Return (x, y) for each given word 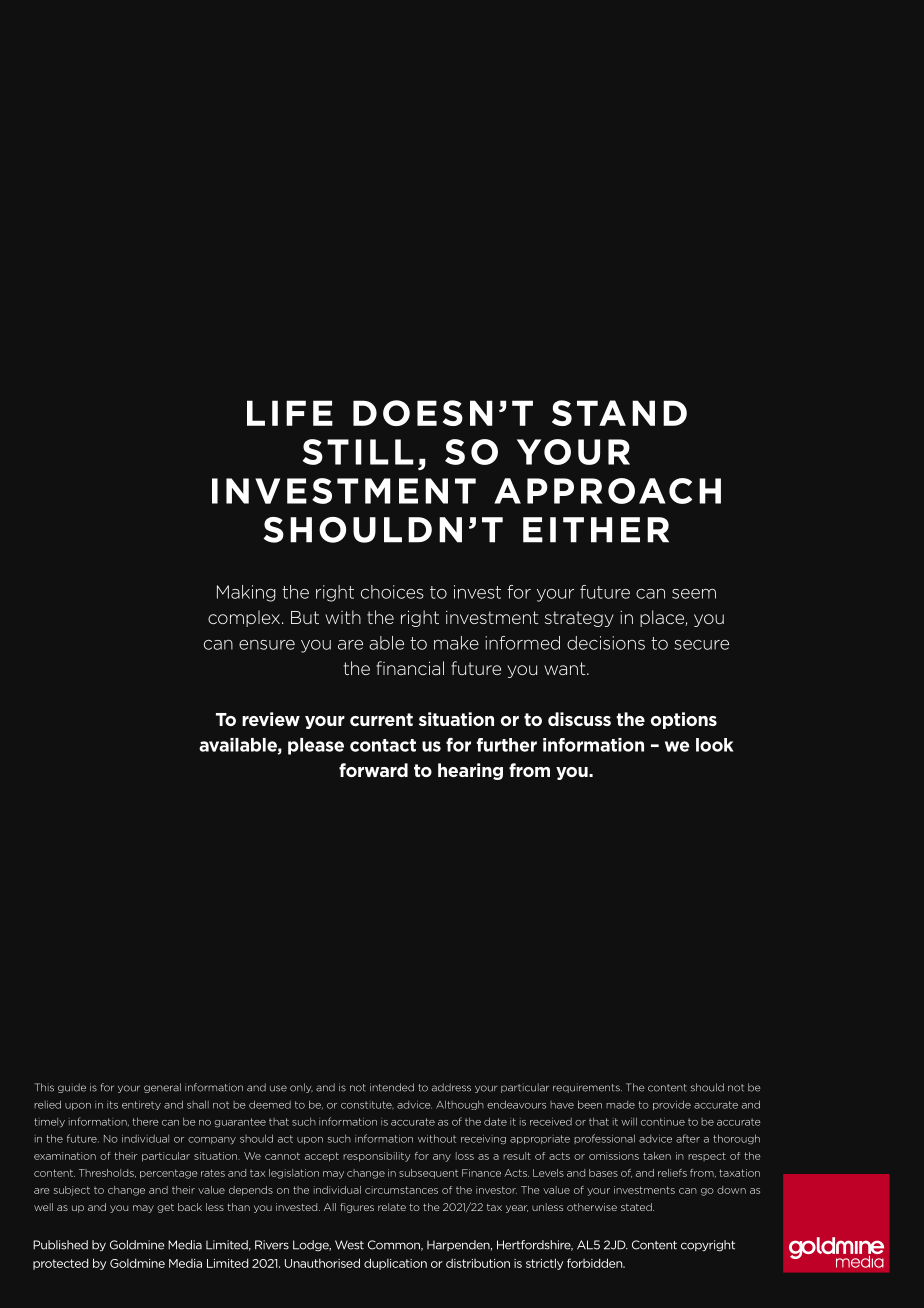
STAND (619, 413)
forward (373, 770)
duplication (395, 1264)
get (165, 1208)
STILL (358, 452)
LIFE (290, 413)
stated (637, 1207)
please (316, 746)
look (715, 745)
